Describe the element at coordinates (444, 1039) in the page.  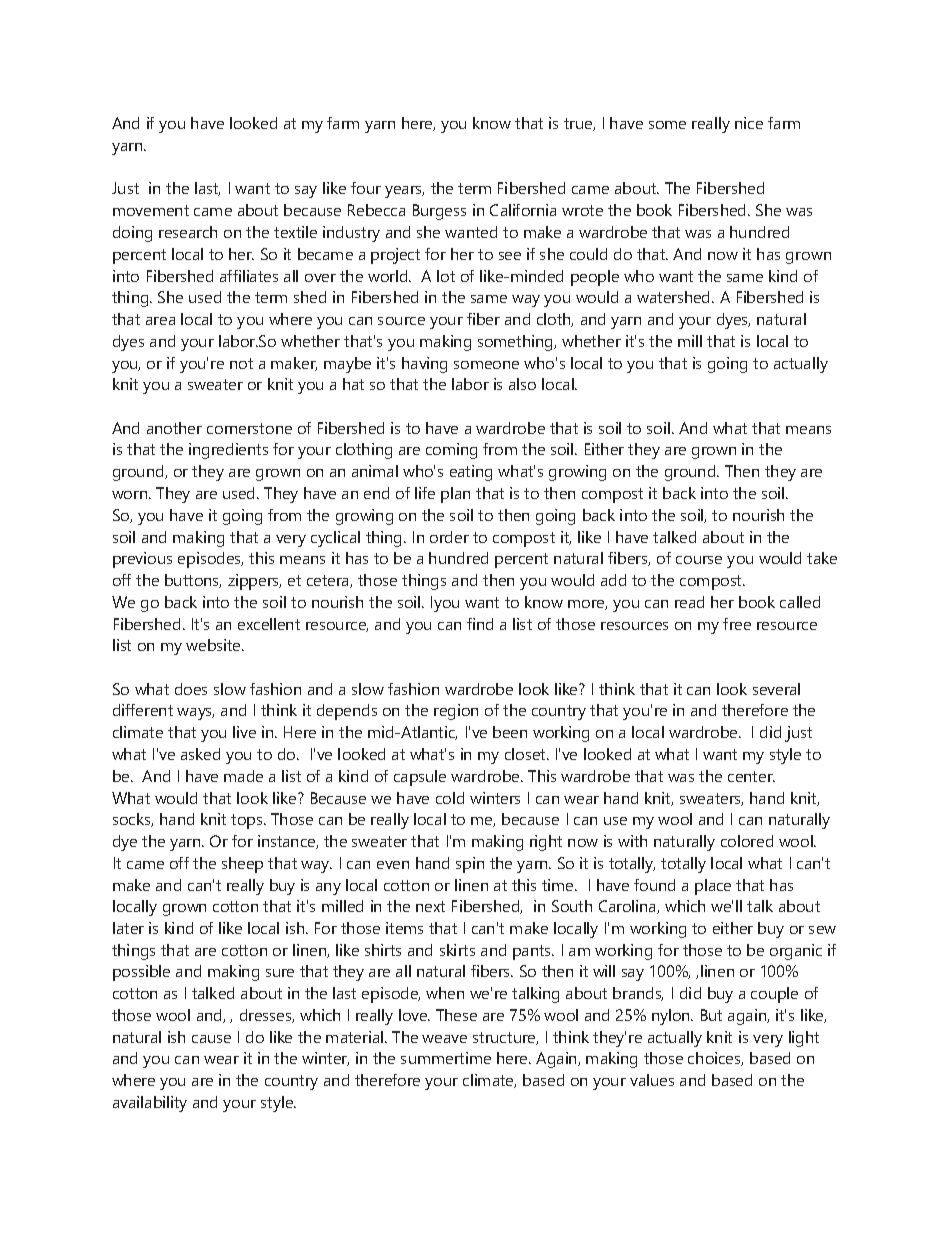
I see `weave` at that location.
